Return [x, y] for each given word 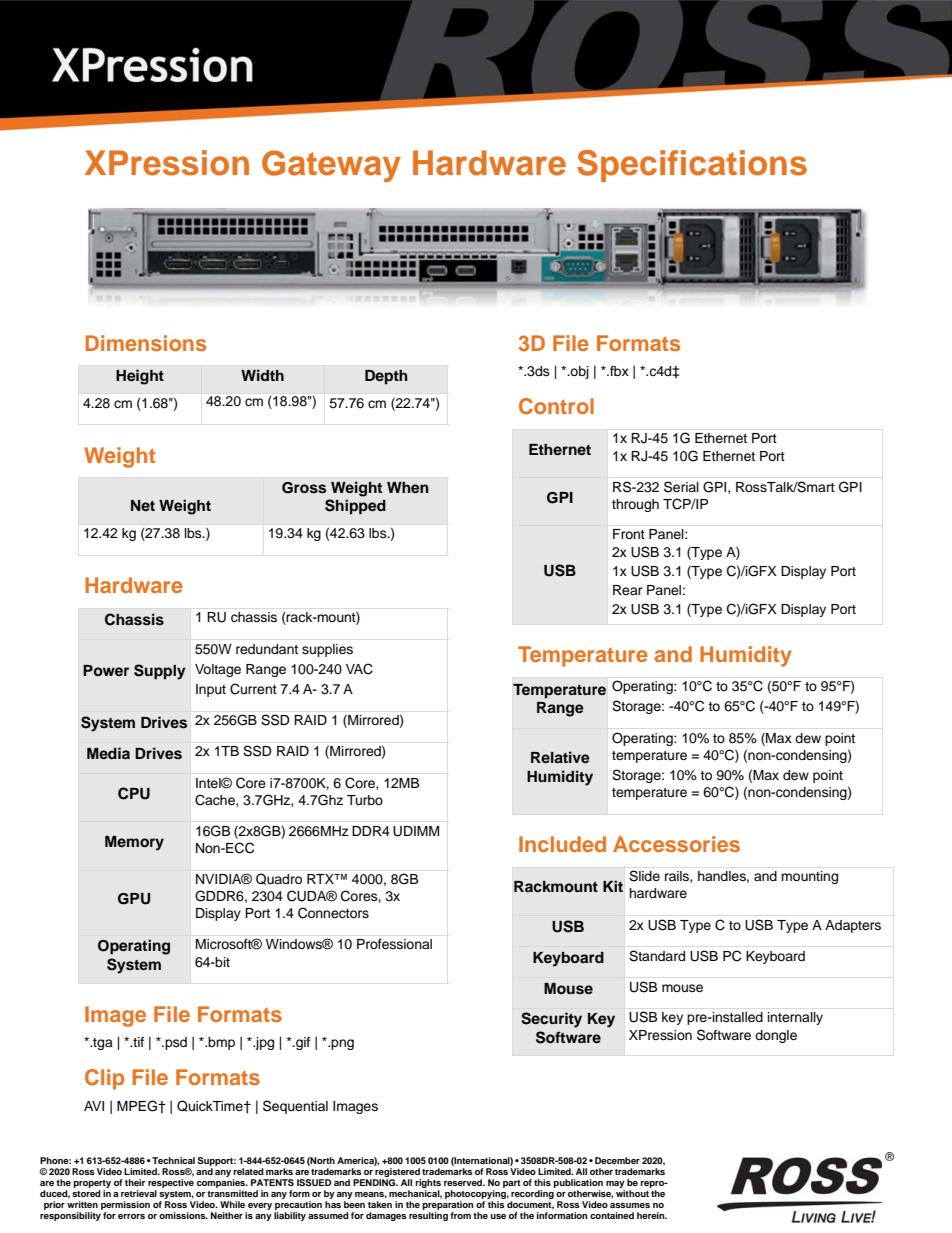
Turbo [365, 800]
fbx [618, 371]
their [135, 1182]
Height [140, 377]
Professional [394, 944]
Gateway [331, 166]
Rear [628, 590]
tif [137, 1042]
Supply [160, 672]
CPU [134, 793]
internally [795, 1018]
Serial [681, 487]
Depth [386, 377]
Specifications [692, 166]
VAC [359, 669]
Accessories [676, 844]
